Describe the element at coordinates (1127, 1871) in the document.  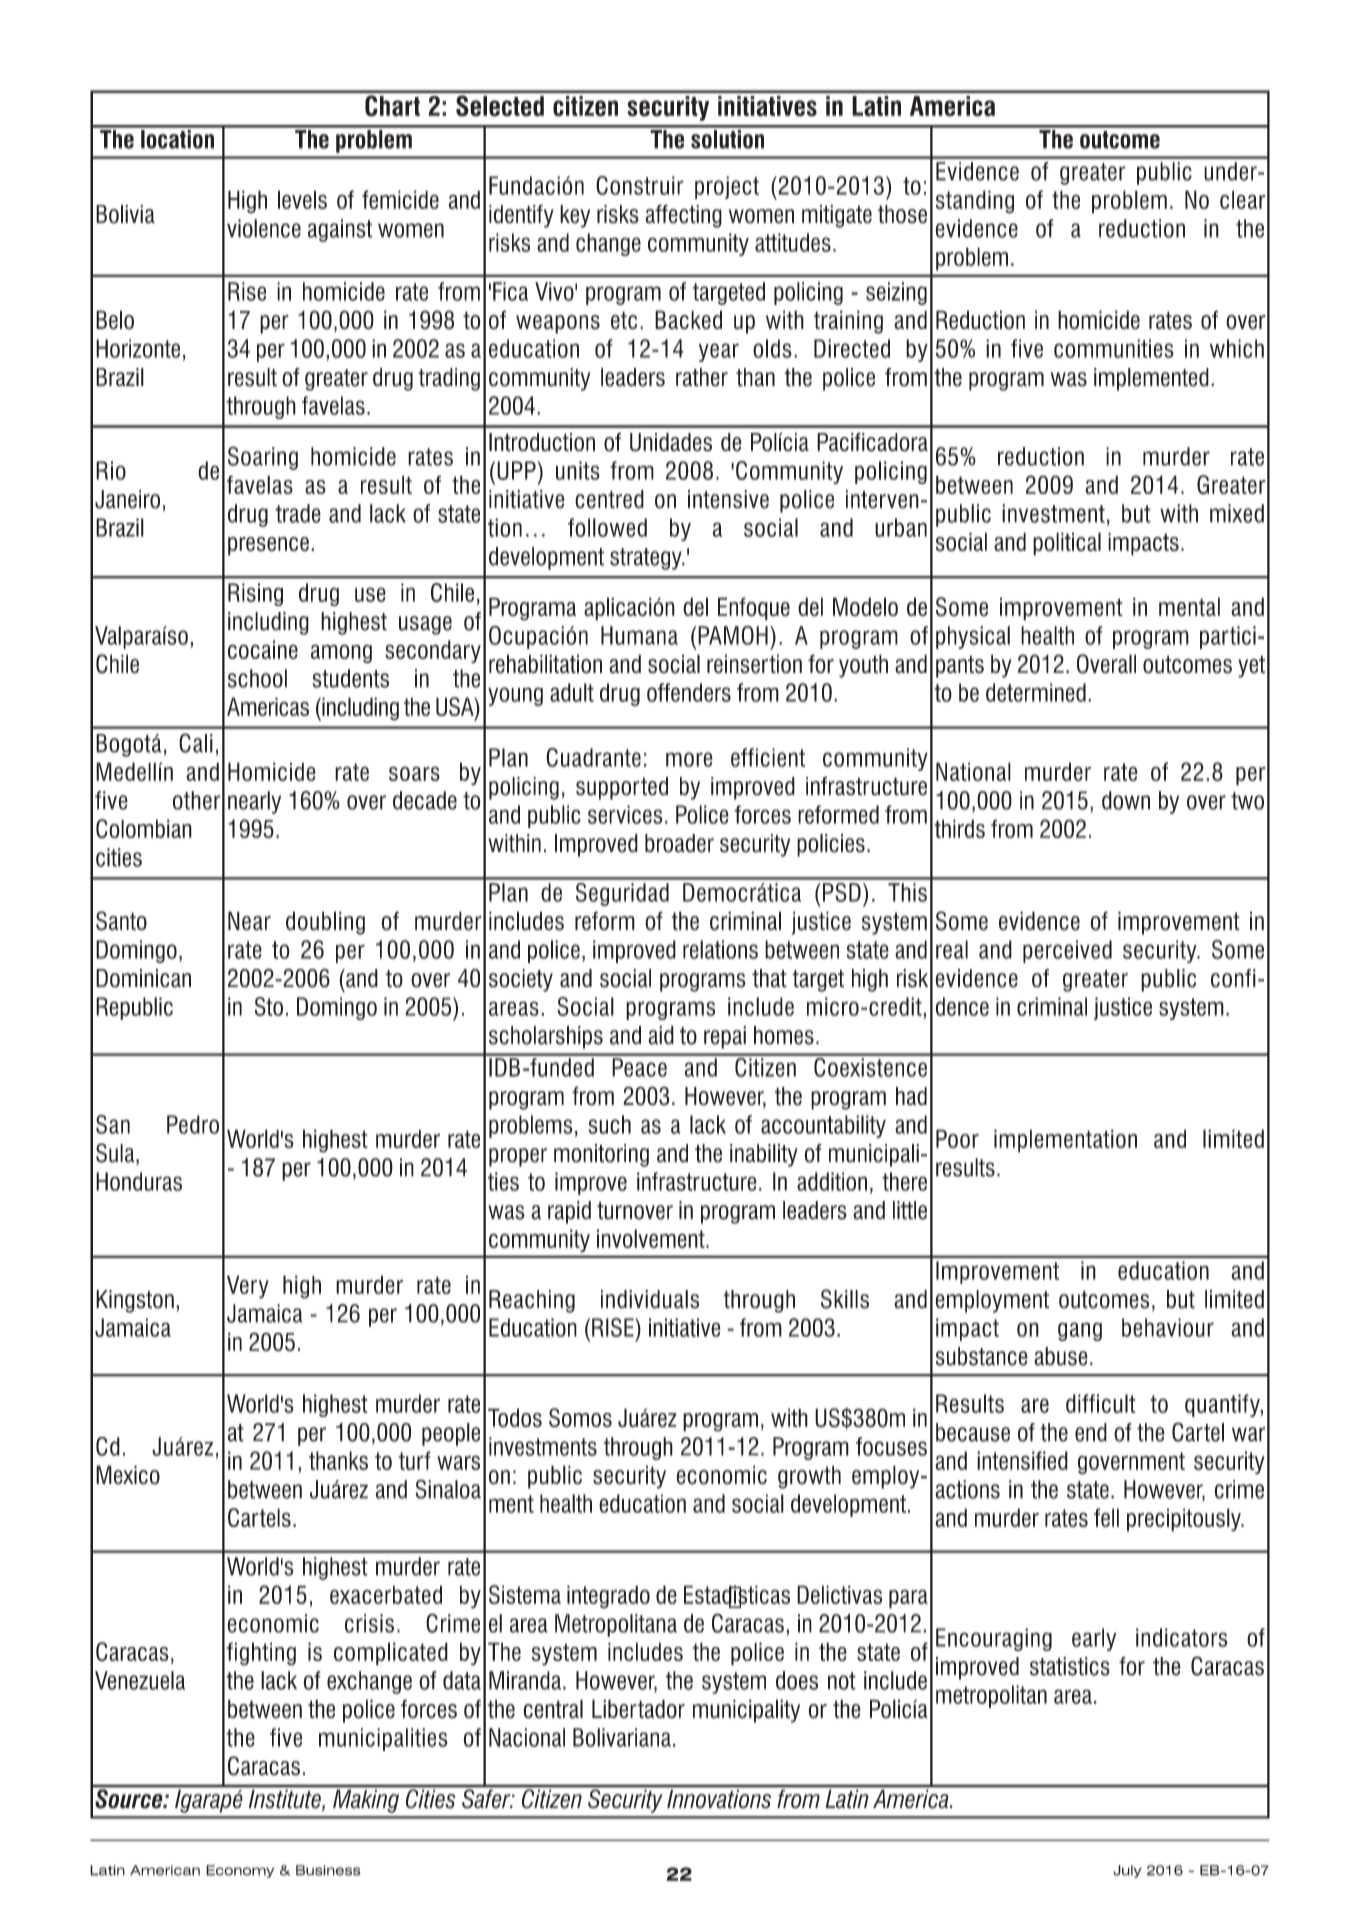
I see `July` at that location.
